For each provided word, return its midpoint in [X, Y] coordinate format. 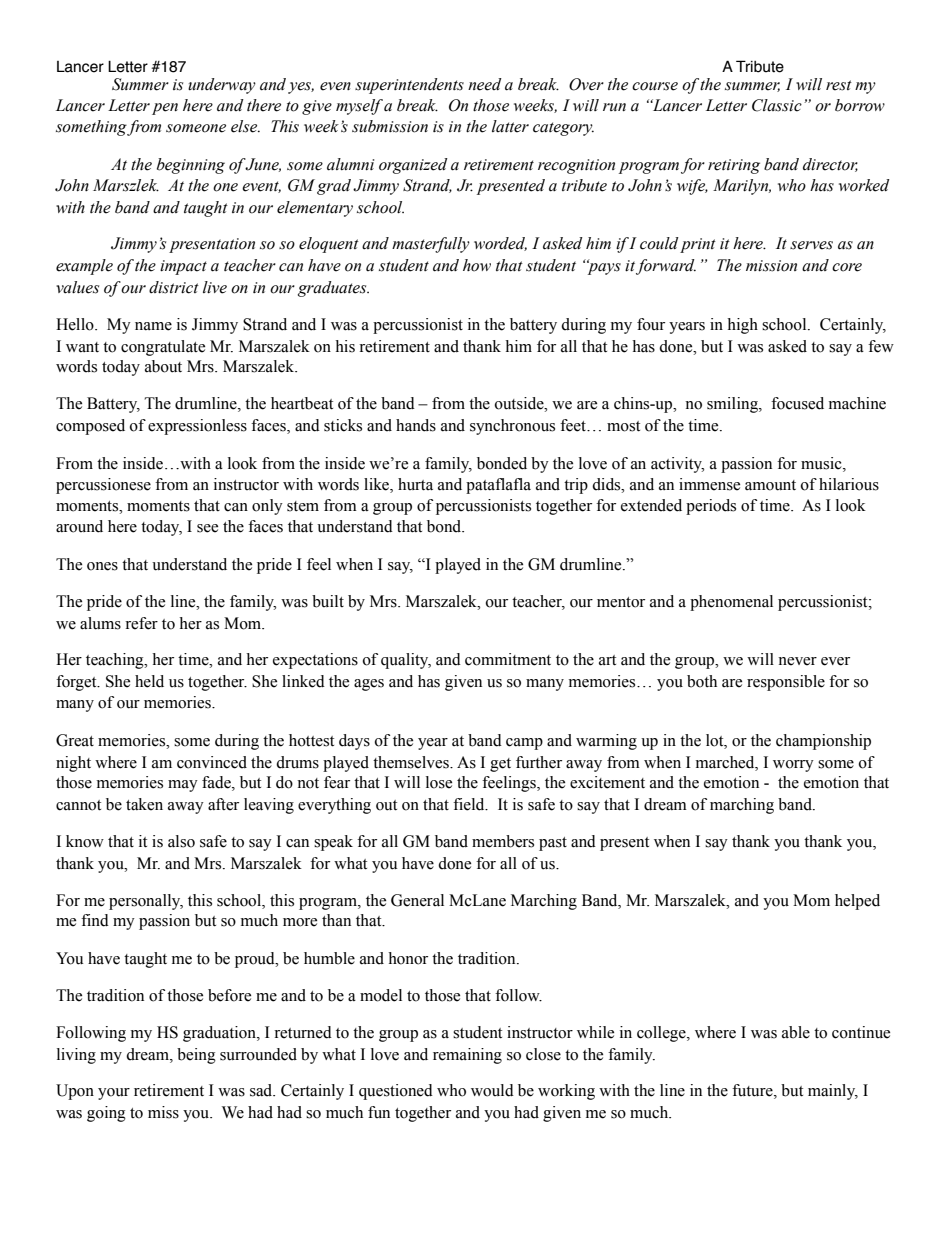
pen [165, 109]
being [196, 1056]
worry [793, 766]
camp [524, 744]
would [492, 1090]
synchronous [512, 427]
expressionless [197, 427]
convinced [212, 762]
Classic [777, 105]
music [822, 463]
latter [510, 126]
